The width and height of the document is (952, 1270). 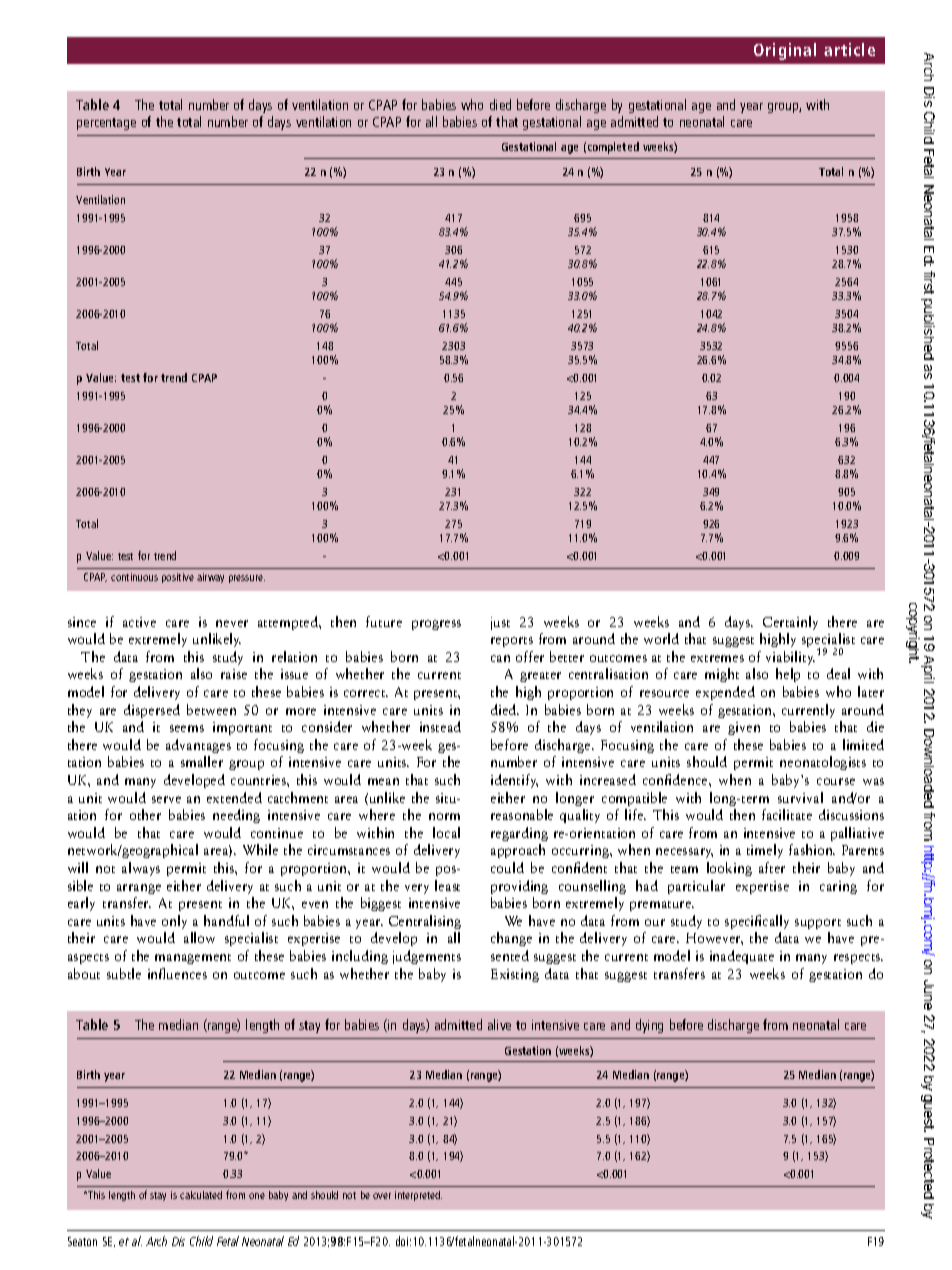 What do you see at coordinates (849, 49) in the document?
I see `article` at bounding box center [849, 49].
